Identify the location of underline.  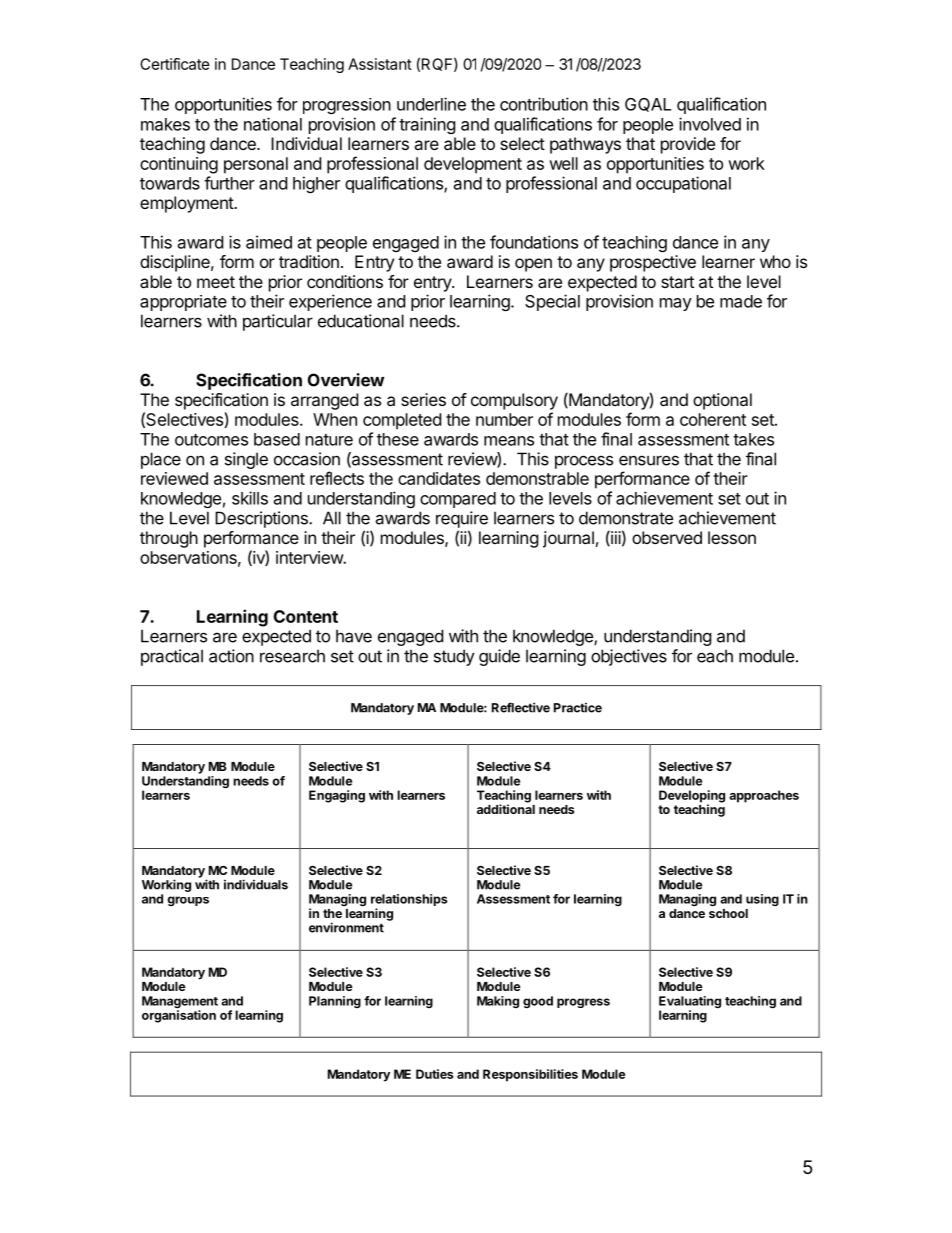
(431, 104).
